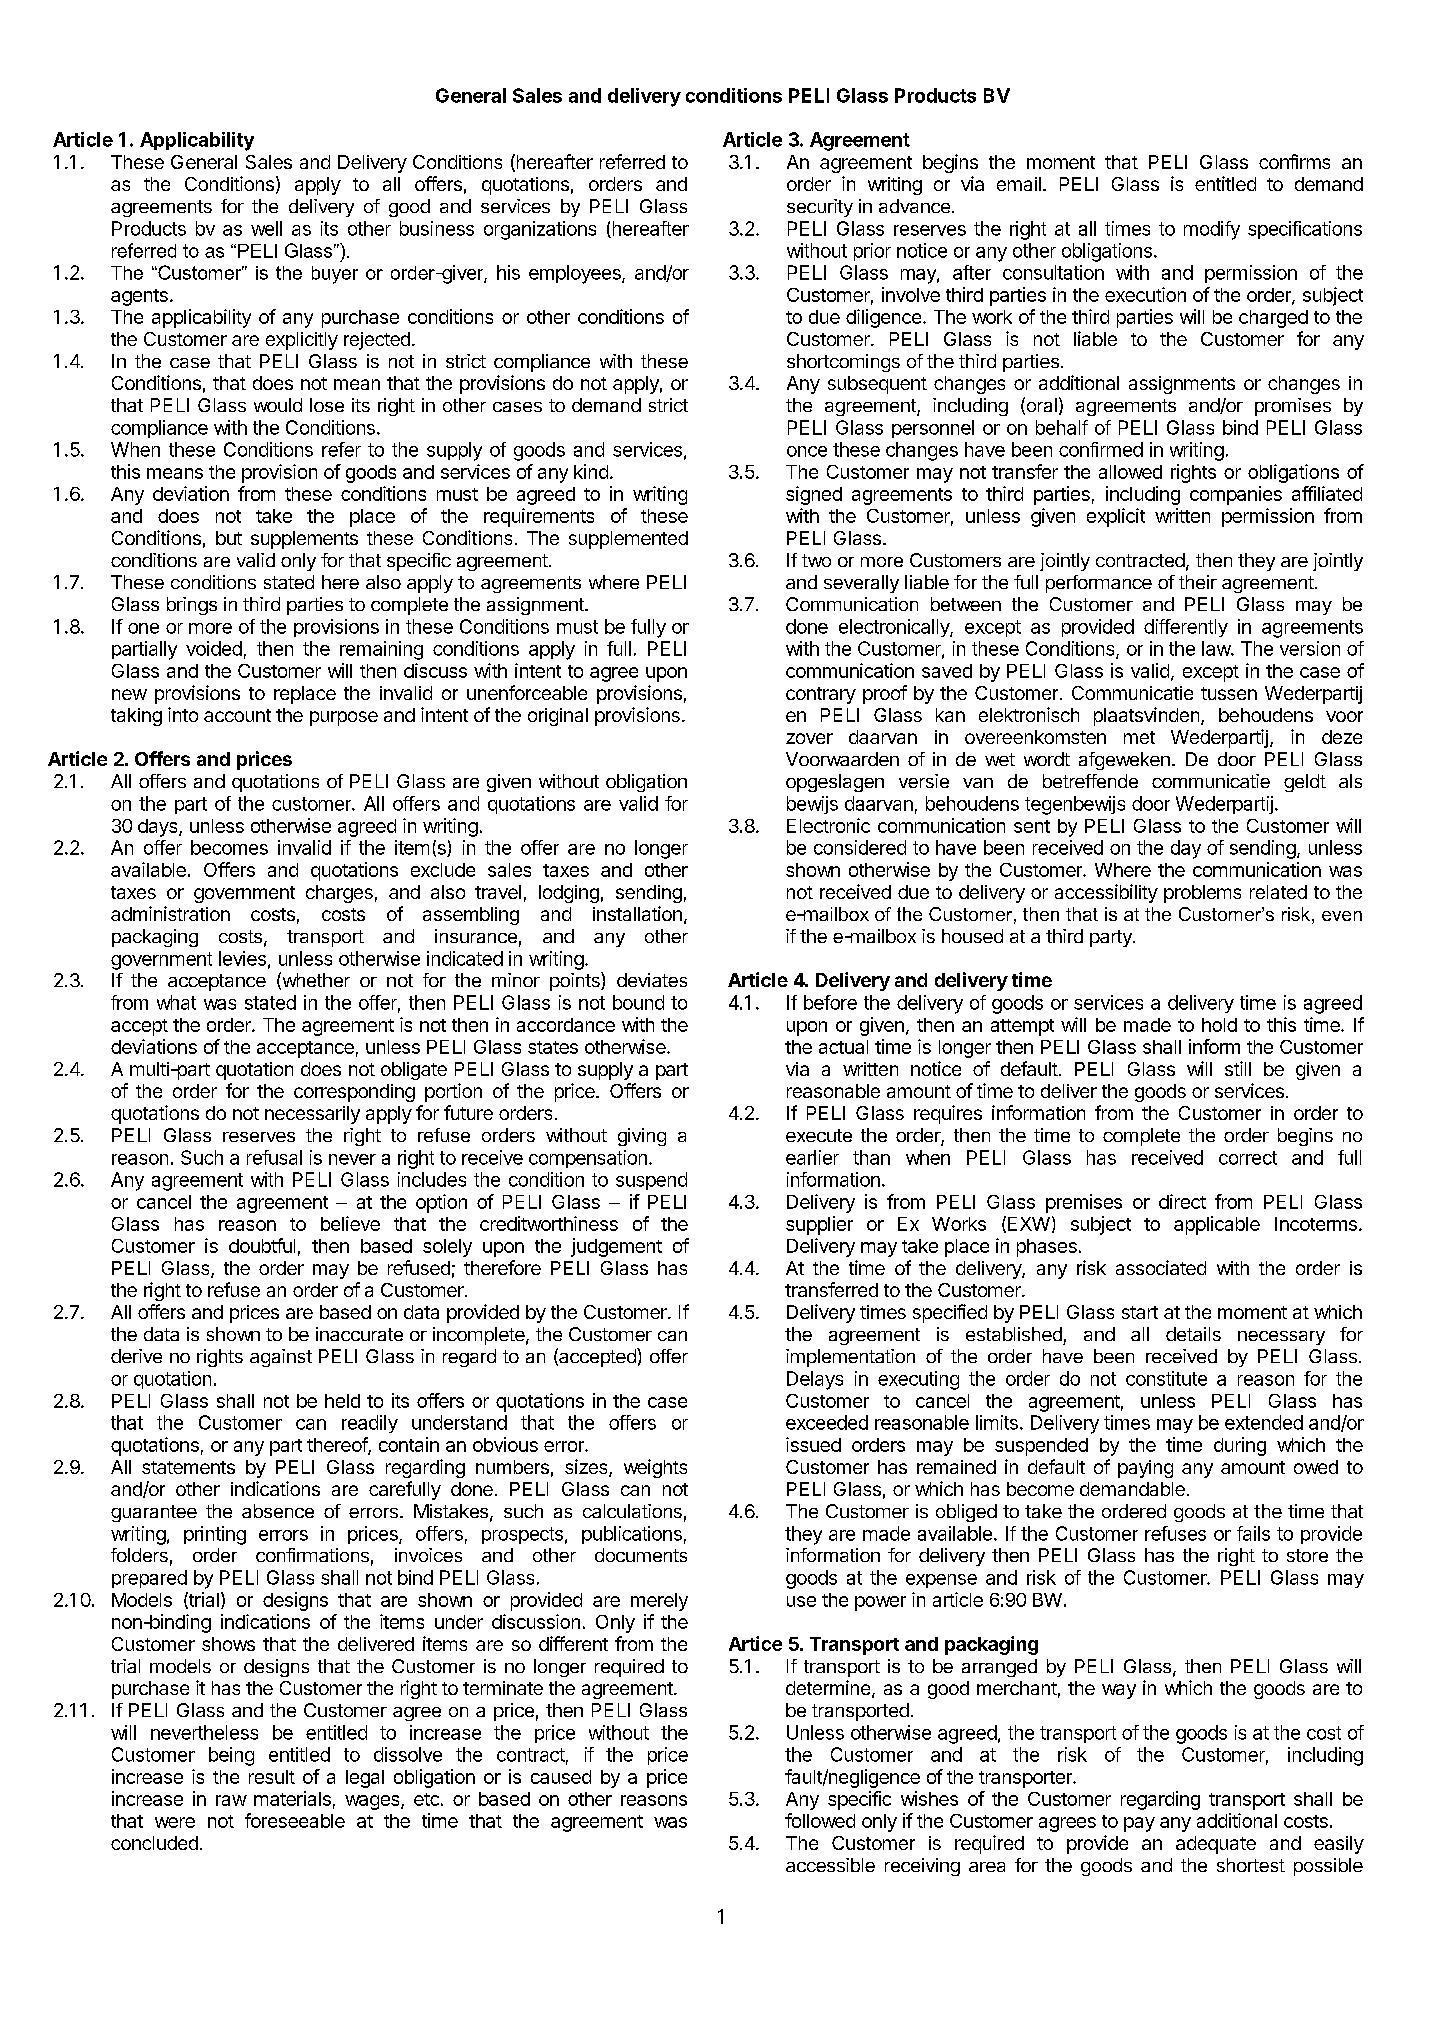  I want to click on doubtful, so click(262, 1245).
